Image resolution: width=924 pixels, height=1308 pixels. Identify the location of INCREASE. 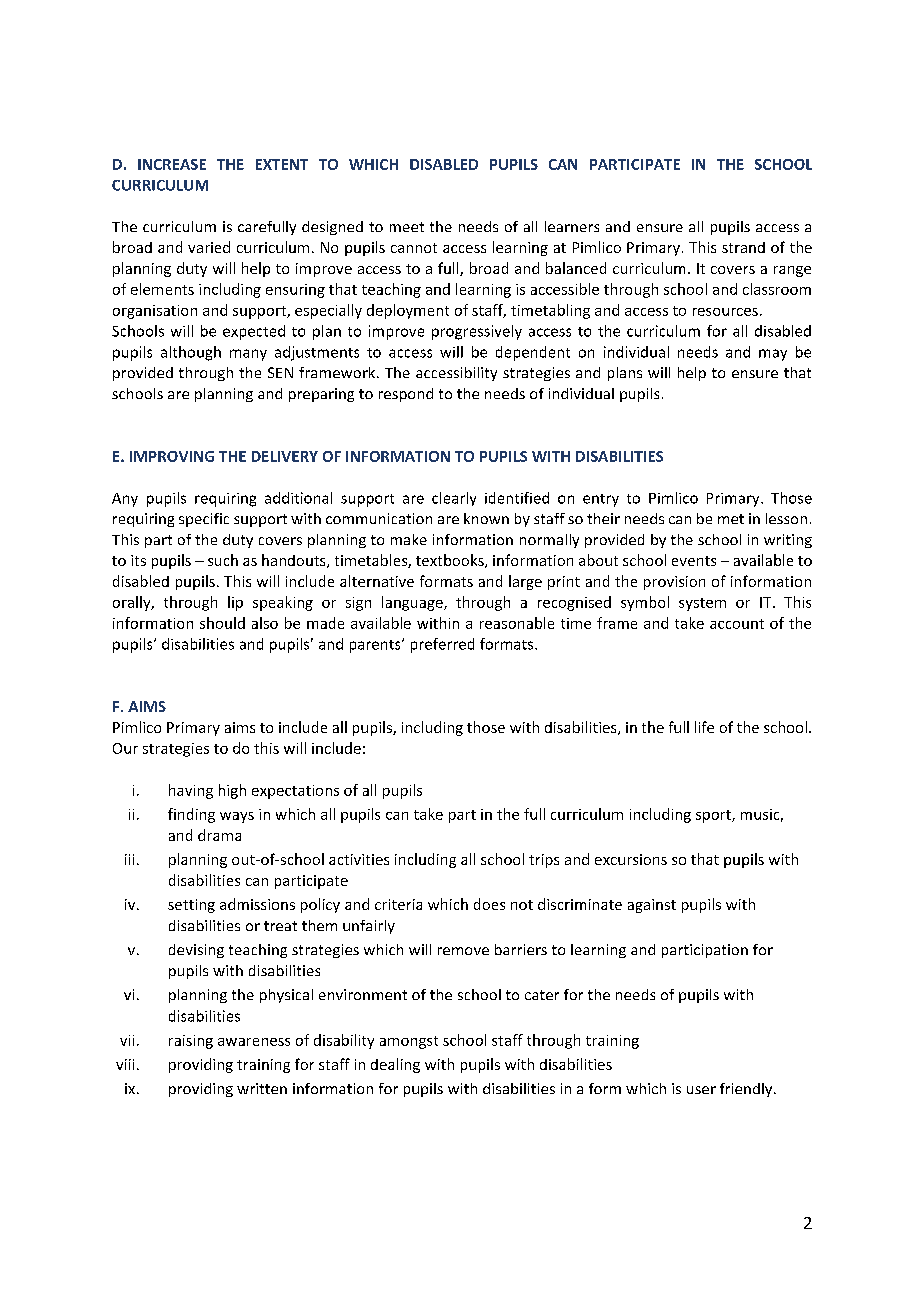
(172, 164).
